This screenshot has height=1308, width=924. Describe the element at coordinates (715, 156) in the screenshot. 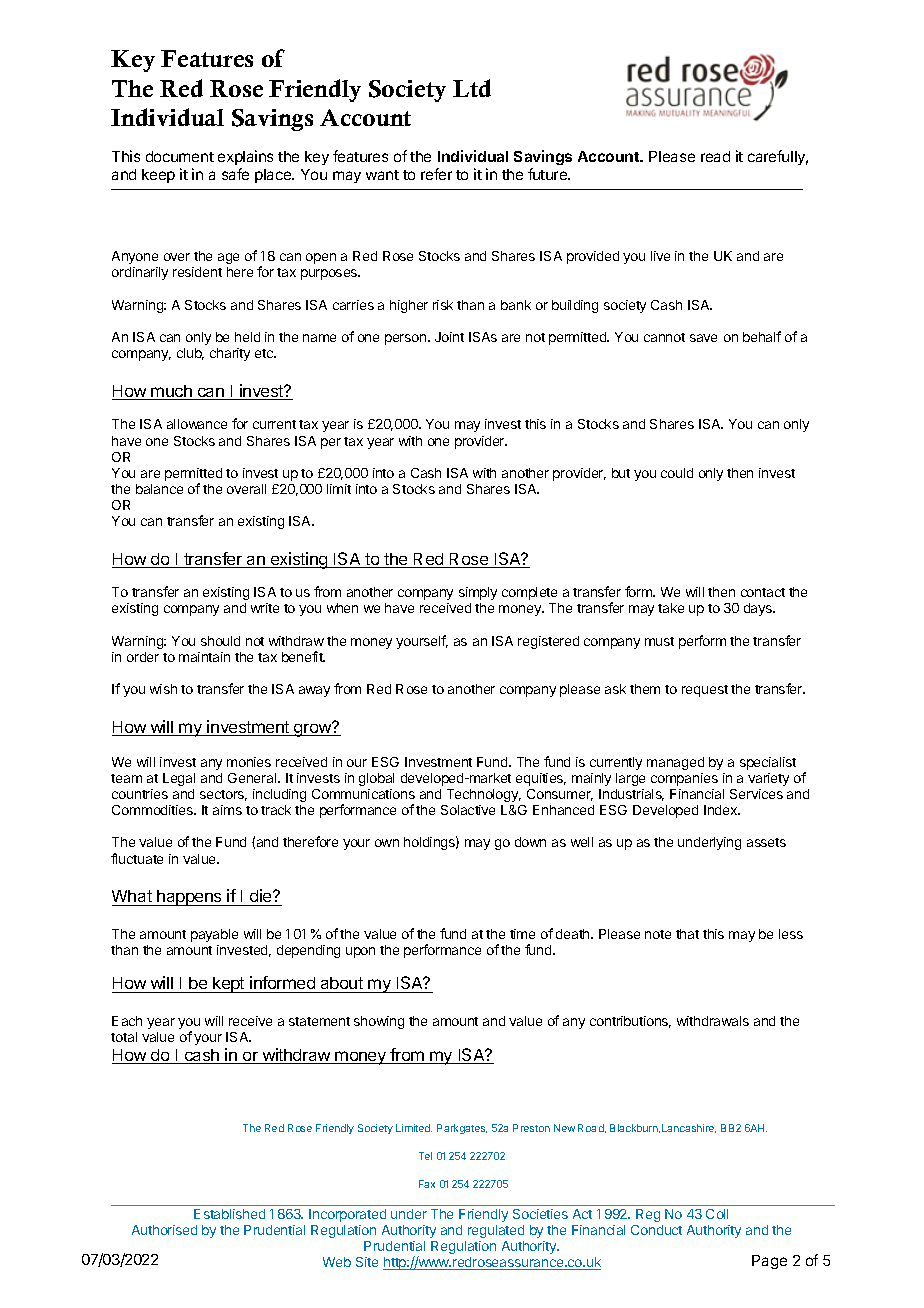

I see `read` at that location.
